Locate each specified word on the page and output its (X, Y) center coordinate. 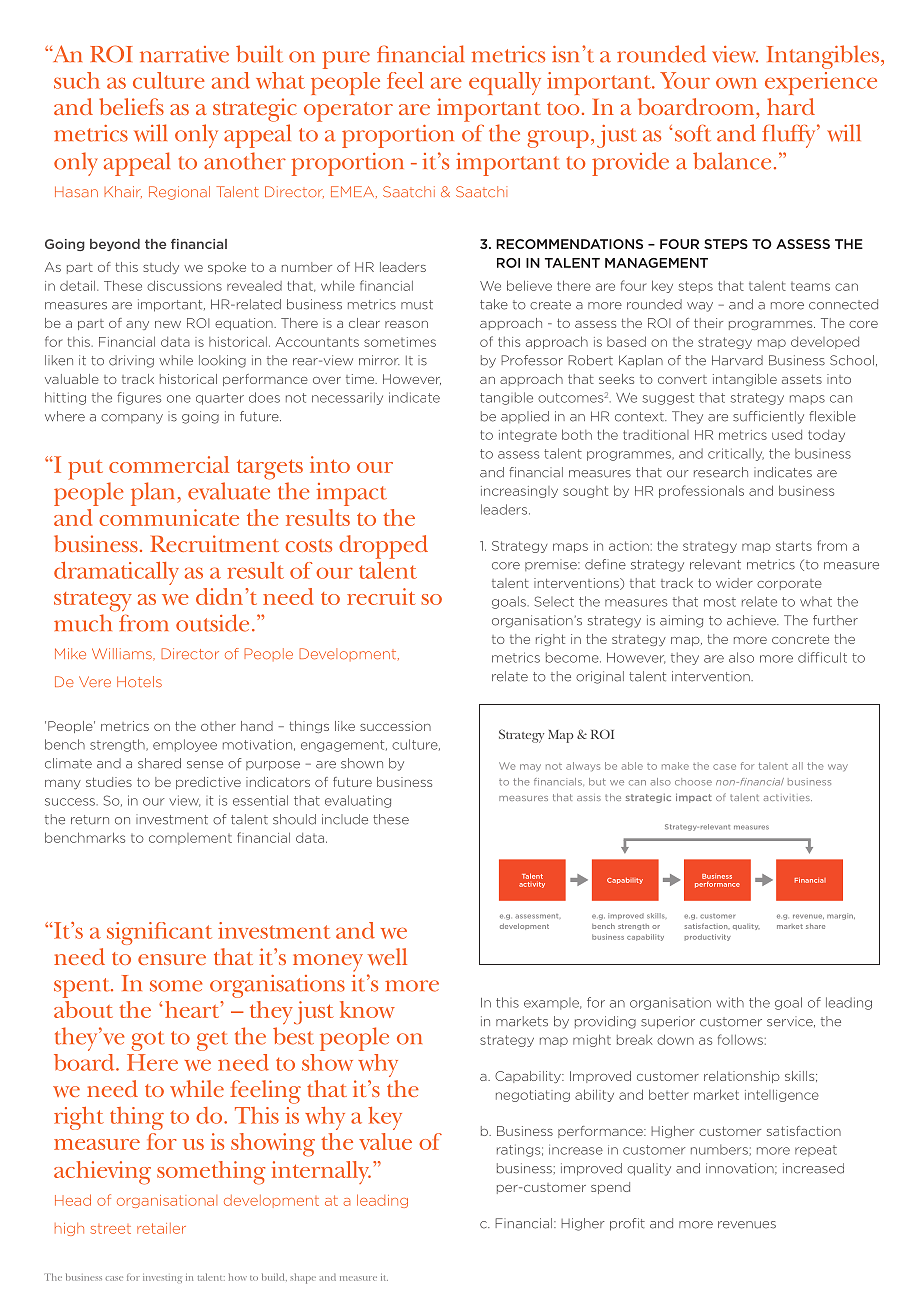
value (385, 1141)
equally (505, 83)
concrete (800, 639)
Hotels (139, 681)
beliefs (131, 106)
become (573, 657)
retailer (161, 1228)
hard (791, 106)
